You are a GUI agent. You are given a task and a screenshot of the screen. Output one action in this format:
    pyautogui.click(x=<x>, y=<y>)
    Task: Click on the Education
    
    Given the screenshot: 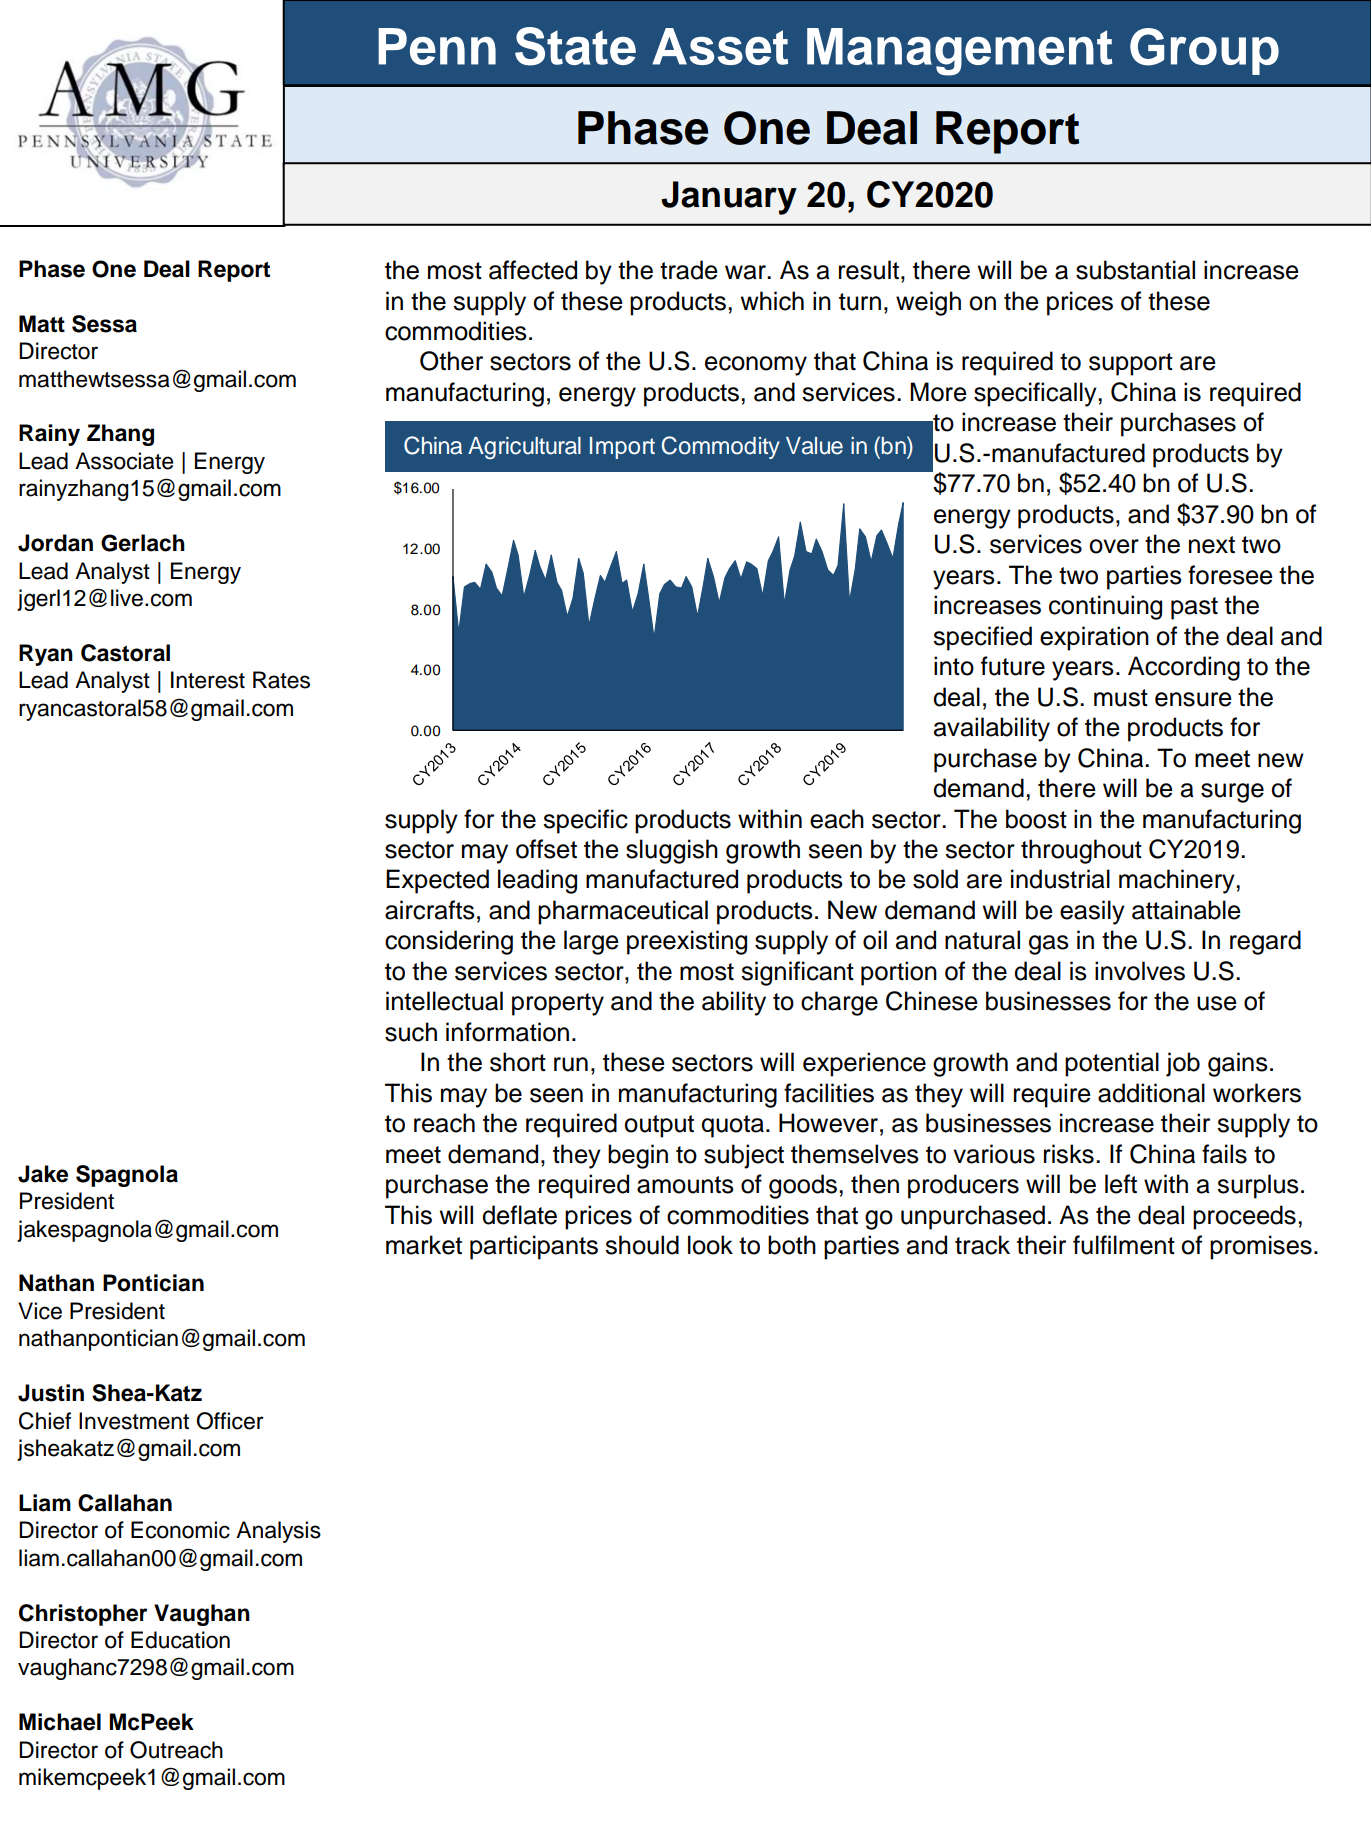 What is the action you would take?
    pyautogui.click(x=180, y=1640)
